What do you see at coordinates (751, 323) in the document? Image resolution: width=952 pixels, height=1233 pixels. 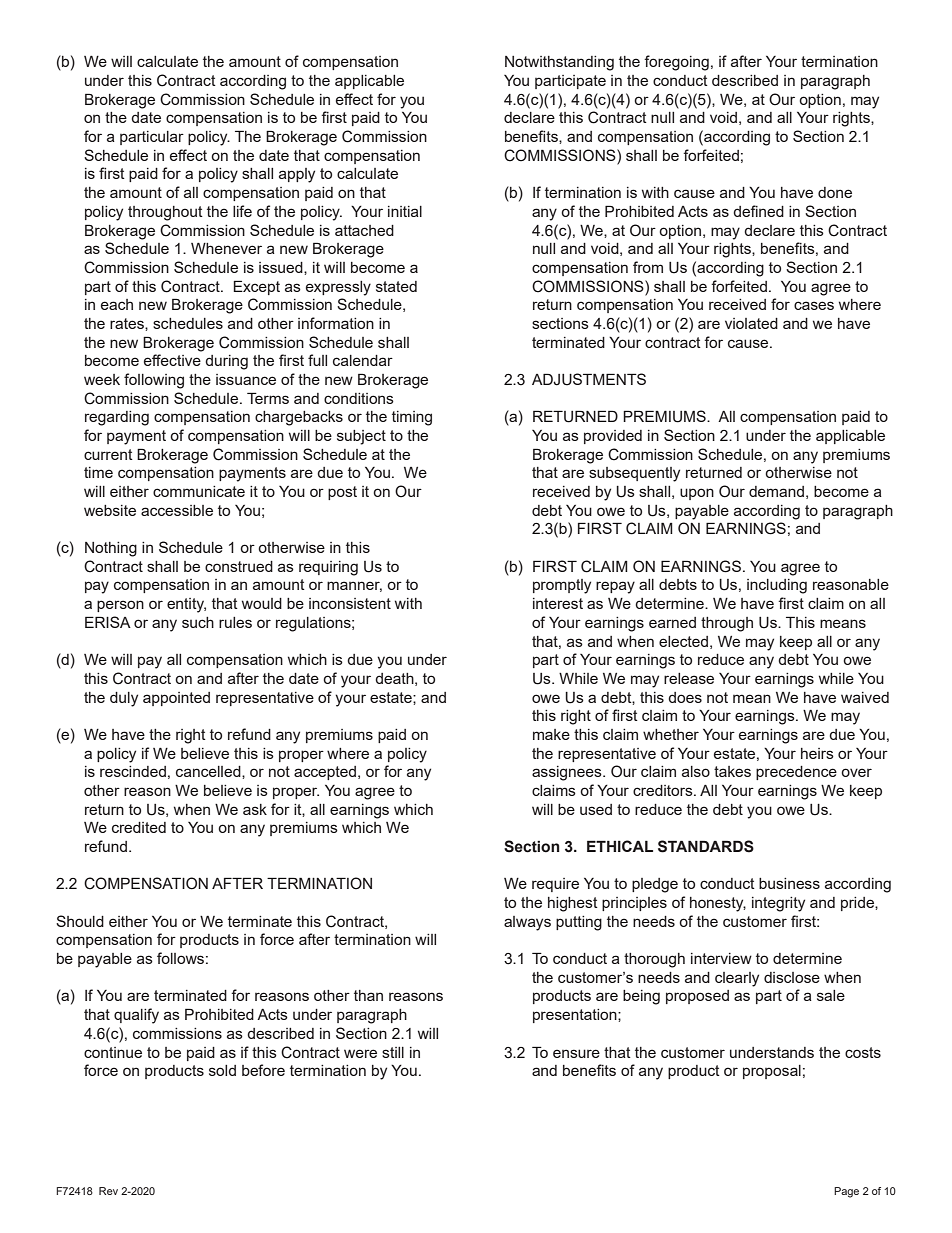 I see `violated` at bounding box center [751, 323].
